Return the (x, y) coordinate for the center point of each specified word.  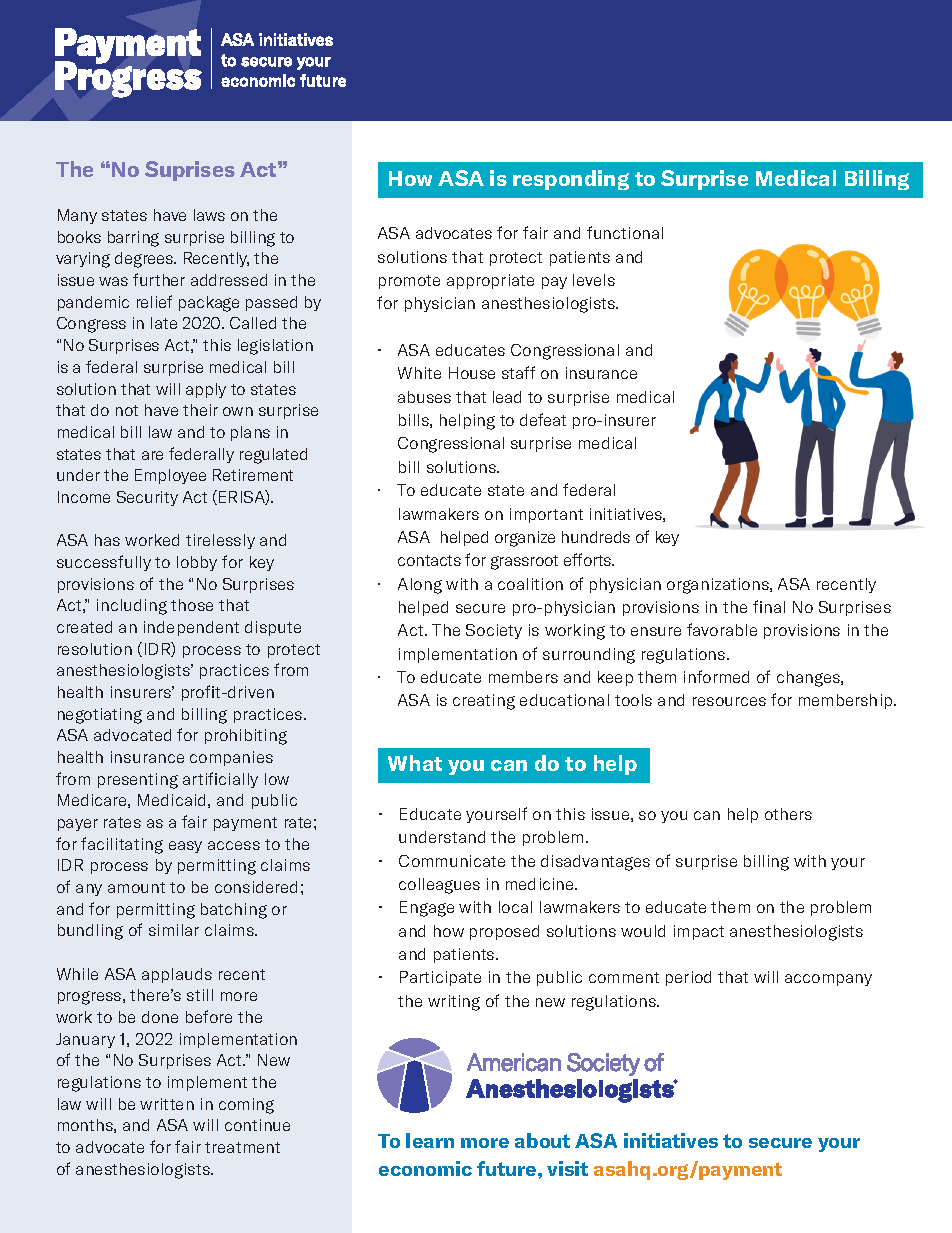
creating (484, 702)
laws (209, 215)
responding (571, 180)
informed (716, 676)
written (167, 1104)
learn (430, 1140)
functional (625, 232)
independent (191, 628)
